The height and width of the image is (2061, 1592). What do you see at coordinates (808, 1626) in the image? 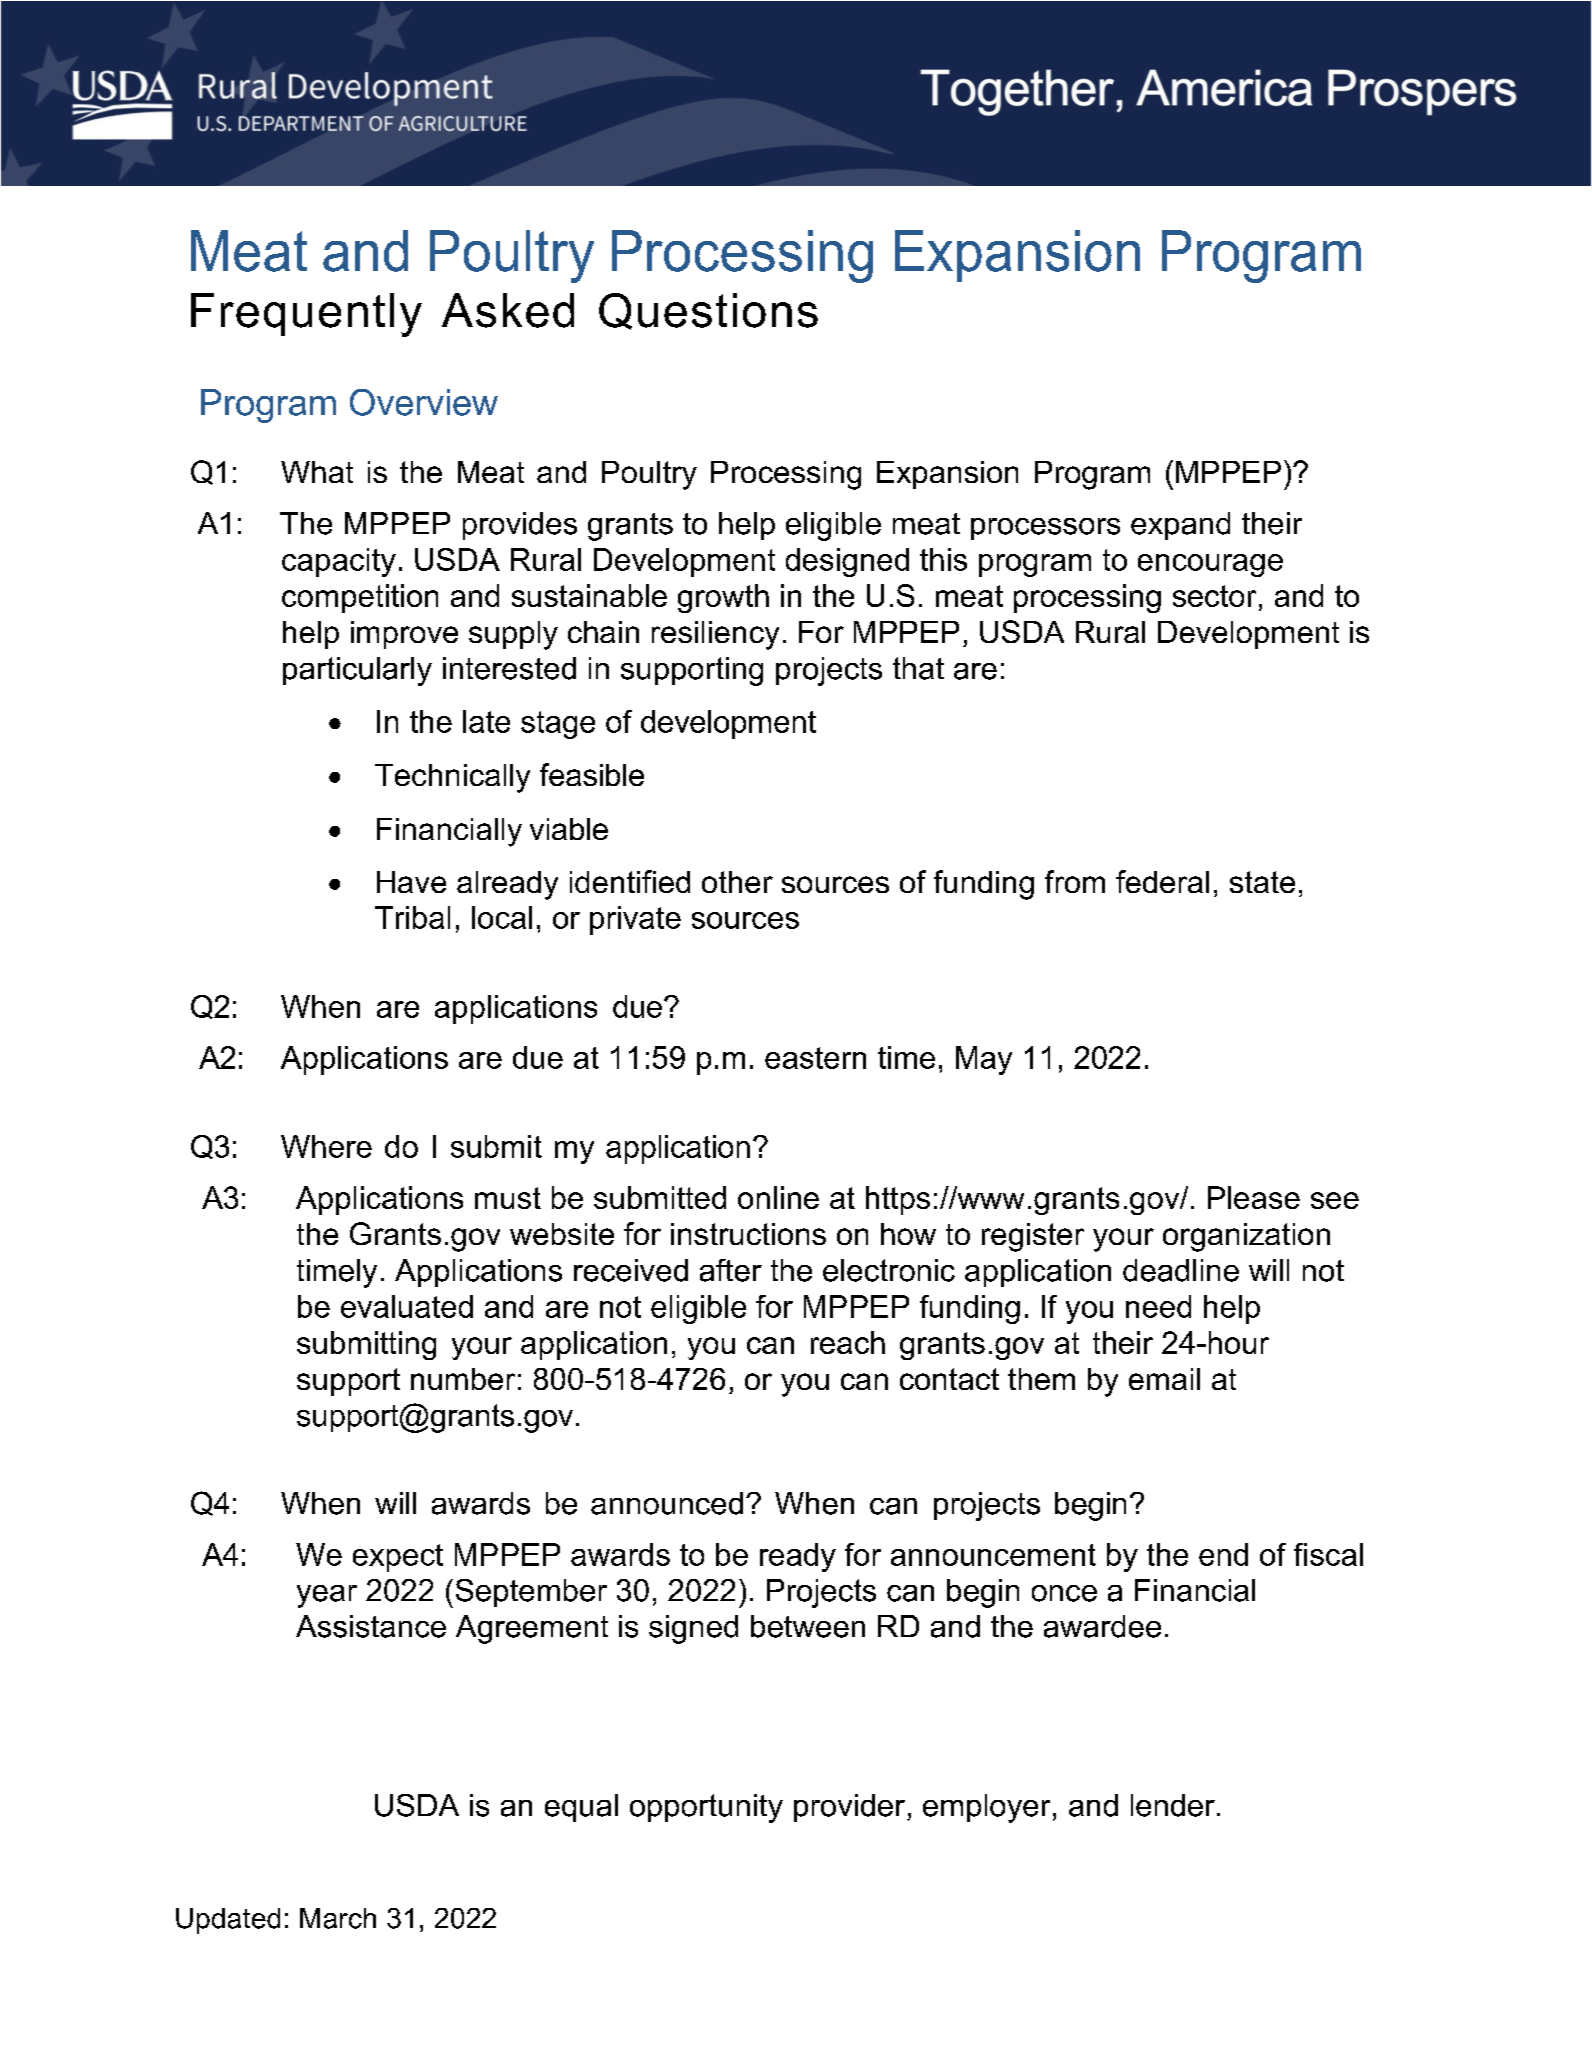
I see `between` at bounding box center [808, 1626].
